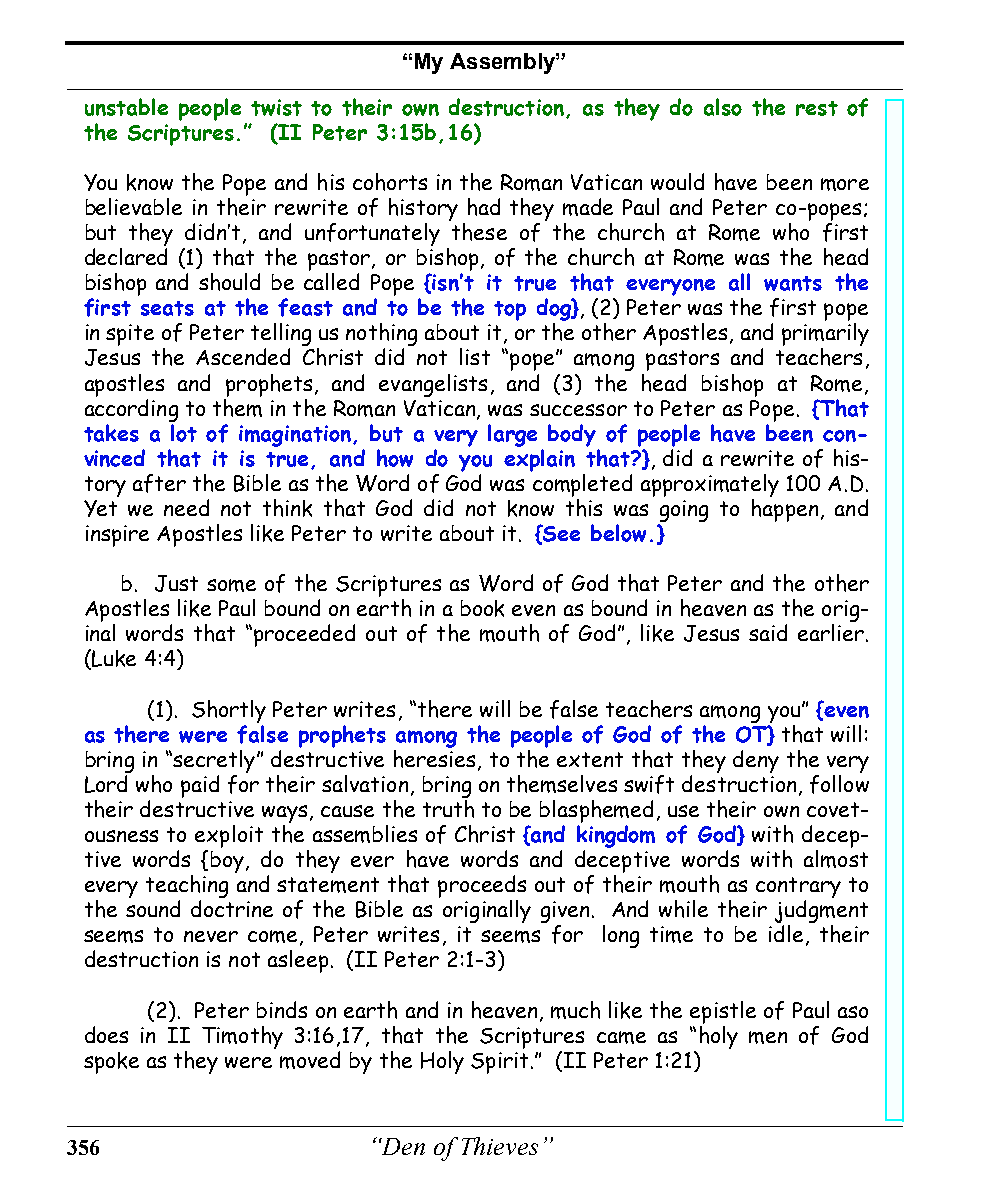 This screenshot has height=1204, width=1001. What do you see at coordinates (710, 485) in the screenshot?
I see `approximately` at bounding box center [710, 485].
